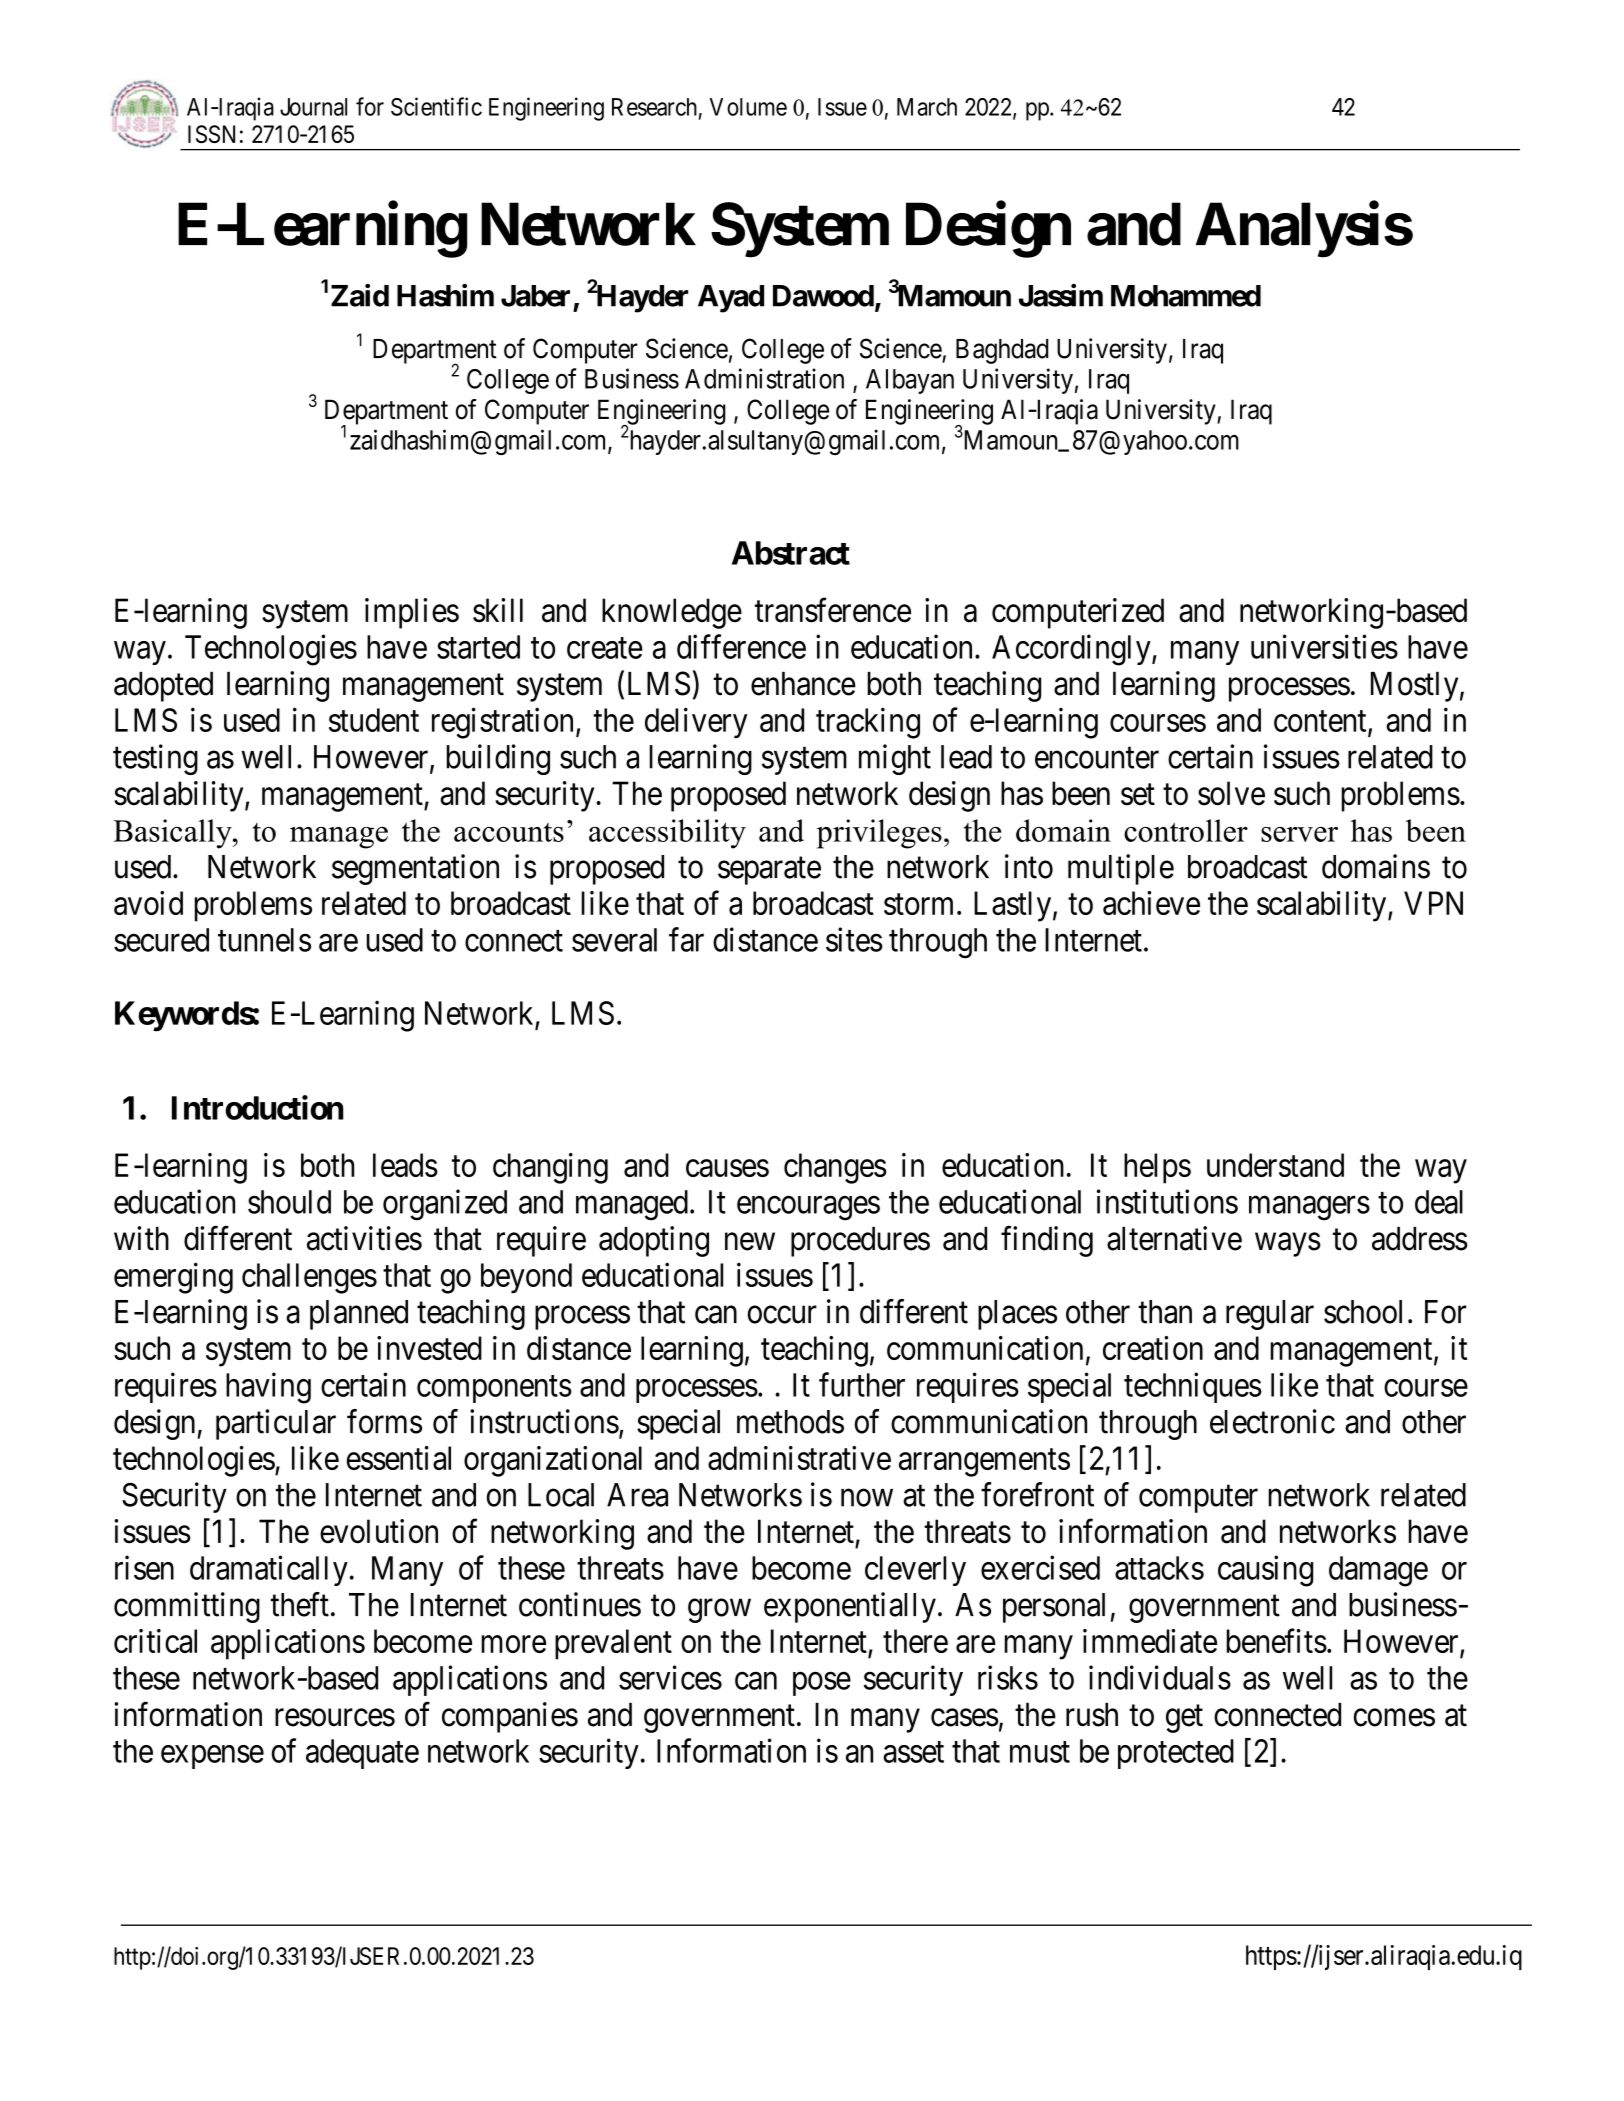  I want to click on understand, so click(1275, 1165).
